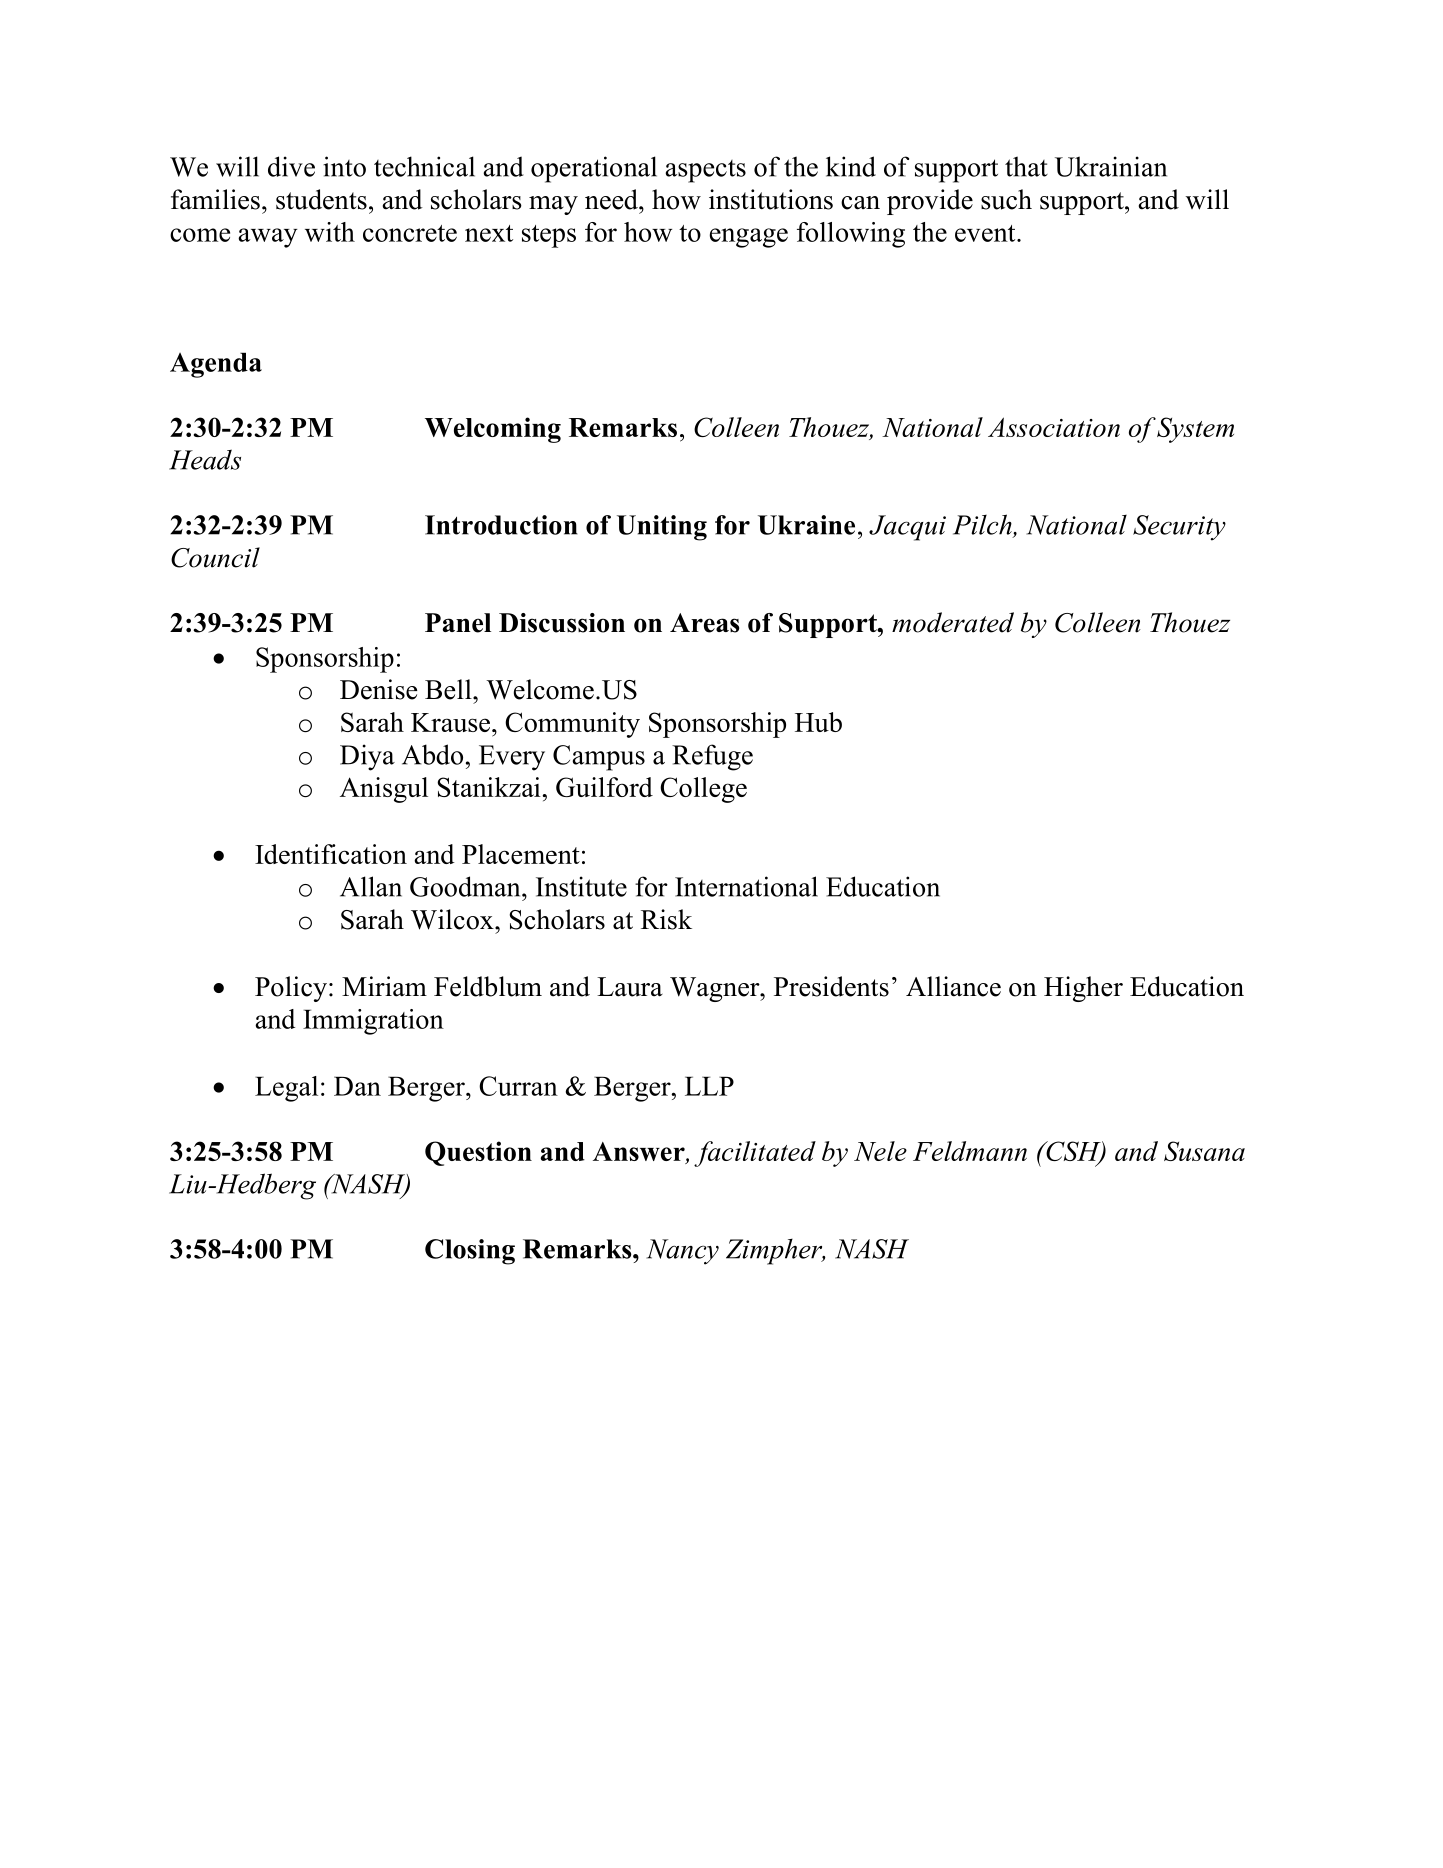  I want to click on Council, so click(215, 557).
